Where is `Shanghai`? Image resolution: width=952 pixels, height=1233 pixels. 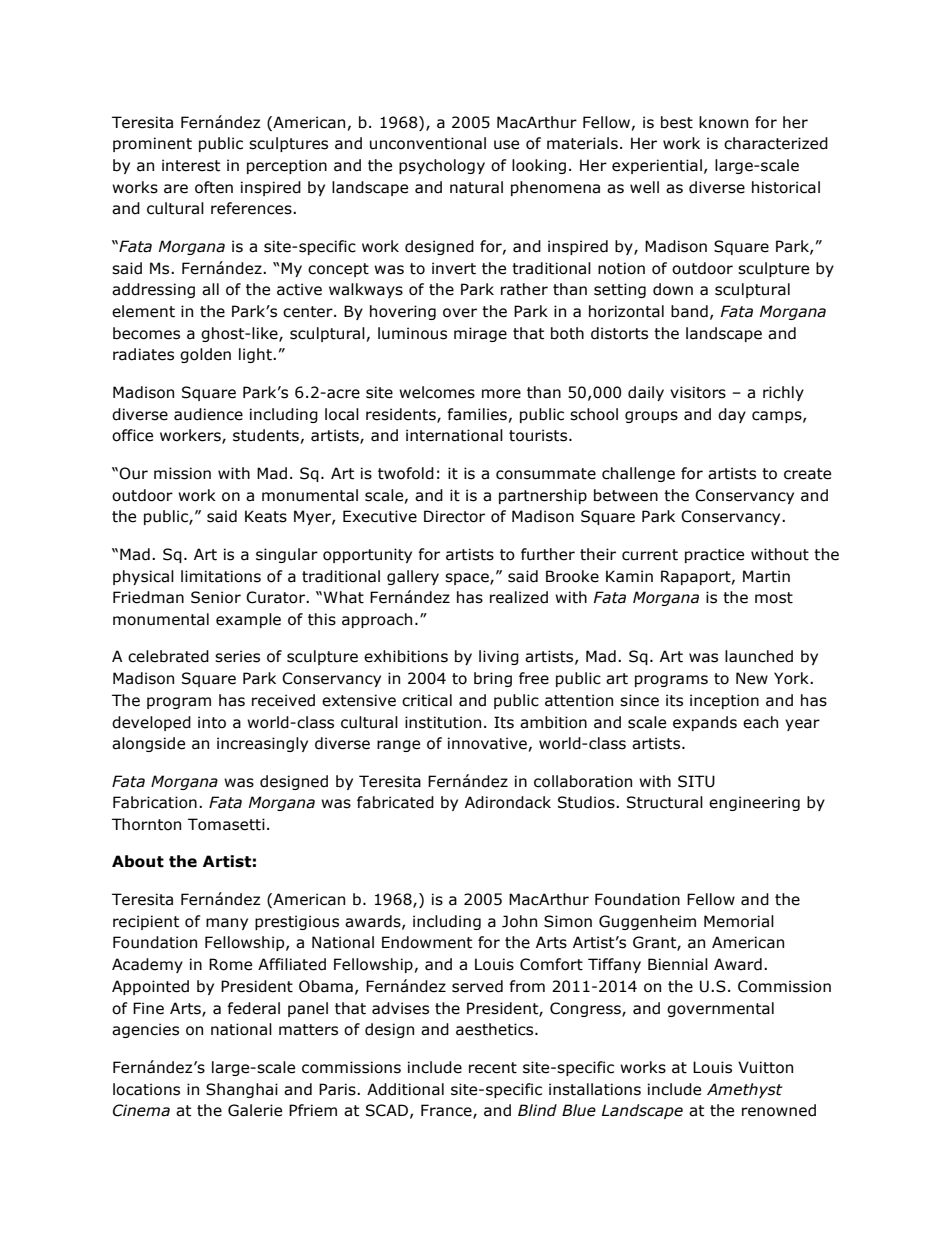
Shanghai is located at coordinates (242, 1090).
